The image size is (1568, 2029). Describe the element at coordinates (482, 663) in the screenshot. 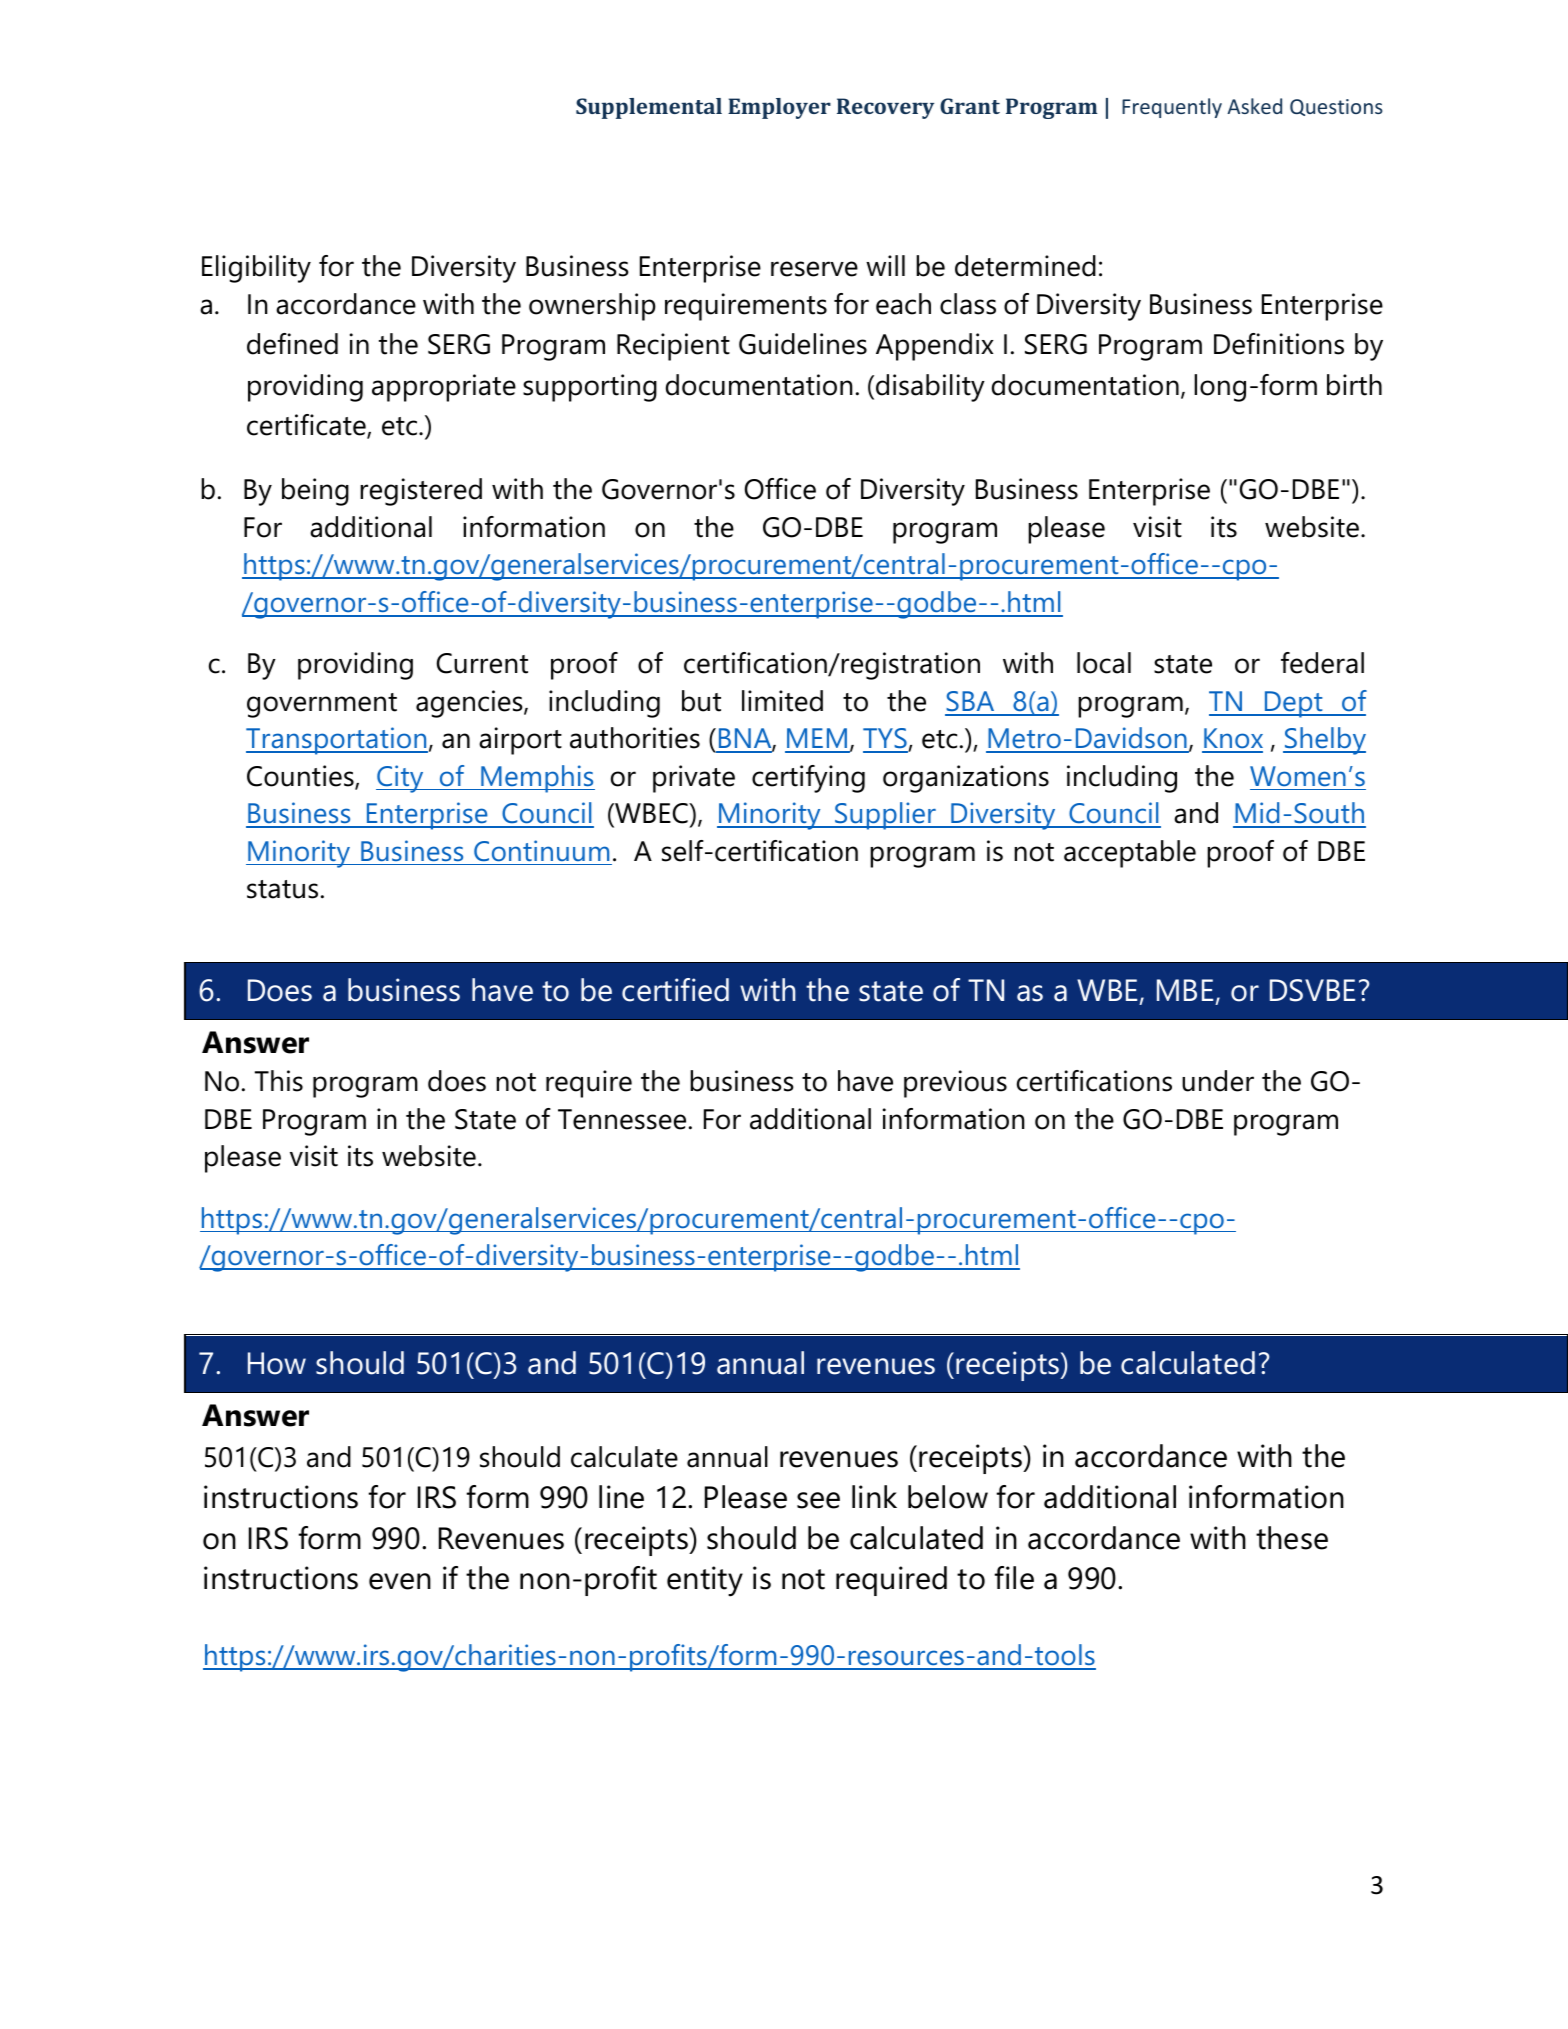

I see `Current` at that location.
